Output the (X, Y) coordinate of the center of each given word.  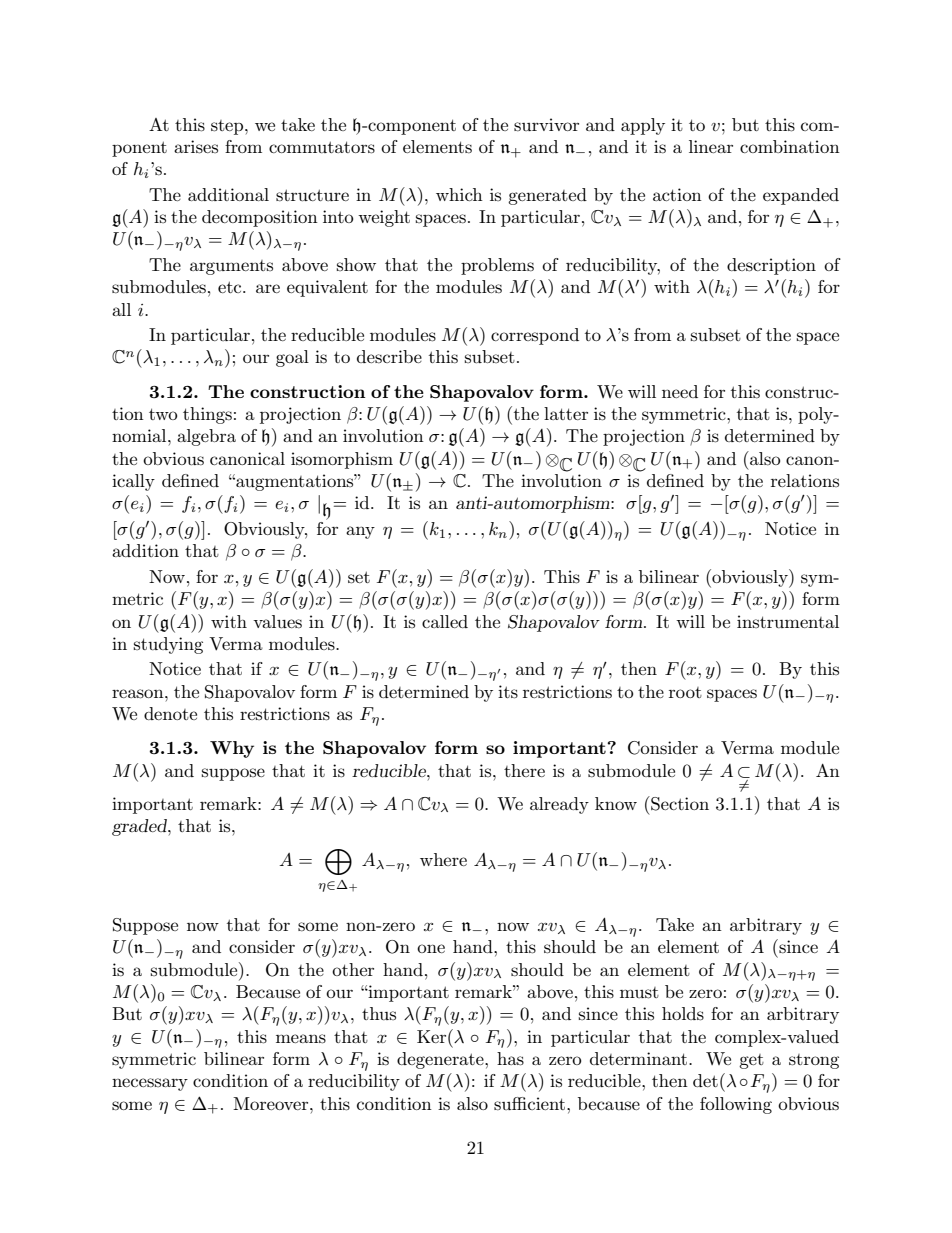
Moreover (272, 1103)
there (524, 770)
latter (566, 413)
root (685, 692)
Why (232, 749)
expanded (801, 196)
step (228, 127)
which (459, 194)
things (207, 415)
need (680, 391)
